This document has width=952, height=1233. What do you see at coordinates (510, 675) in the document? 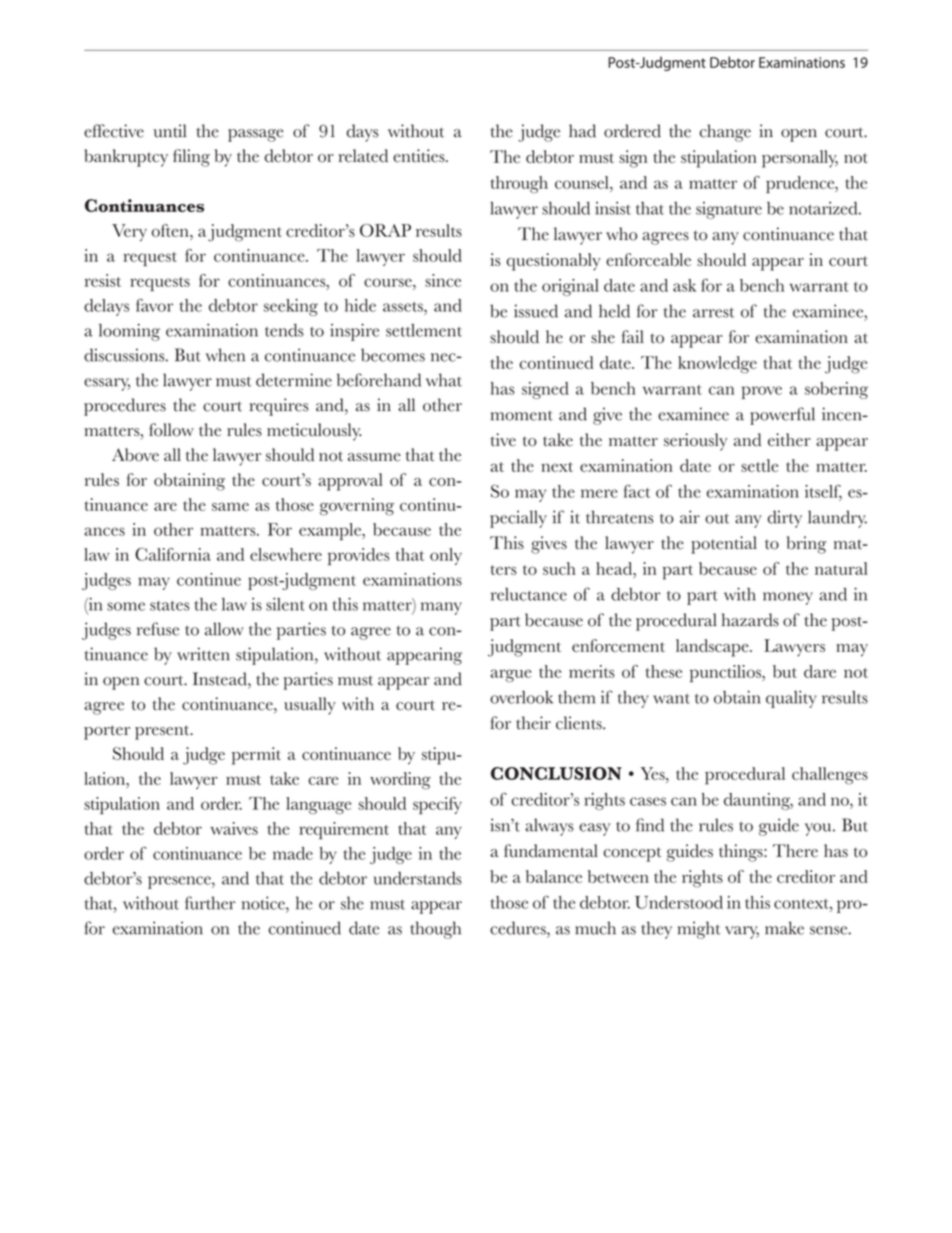
I see `argue` at bounding box center [510, 675].
